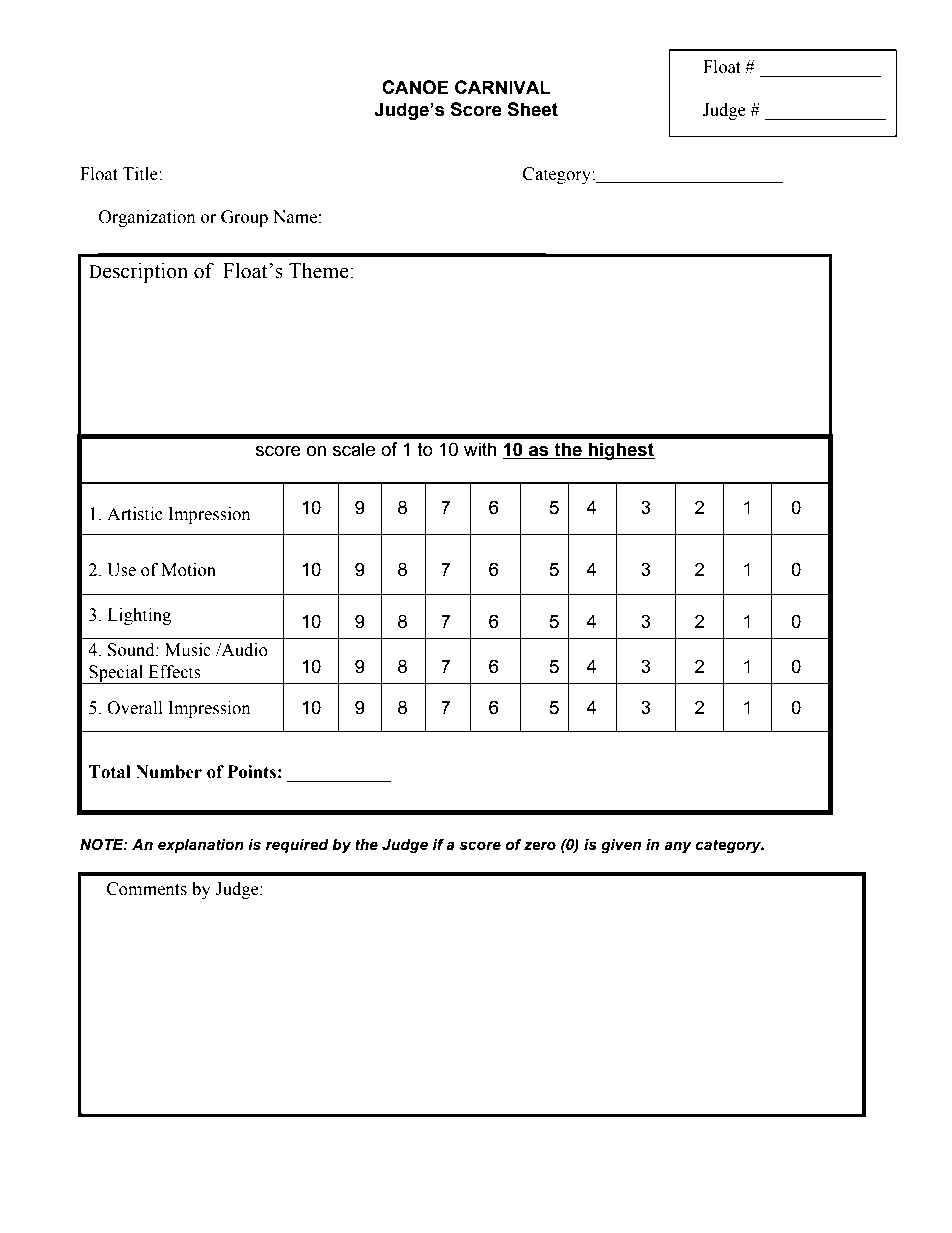 This page has height=1233, width=952. I want to click on Sheet, so click(532, 109).
